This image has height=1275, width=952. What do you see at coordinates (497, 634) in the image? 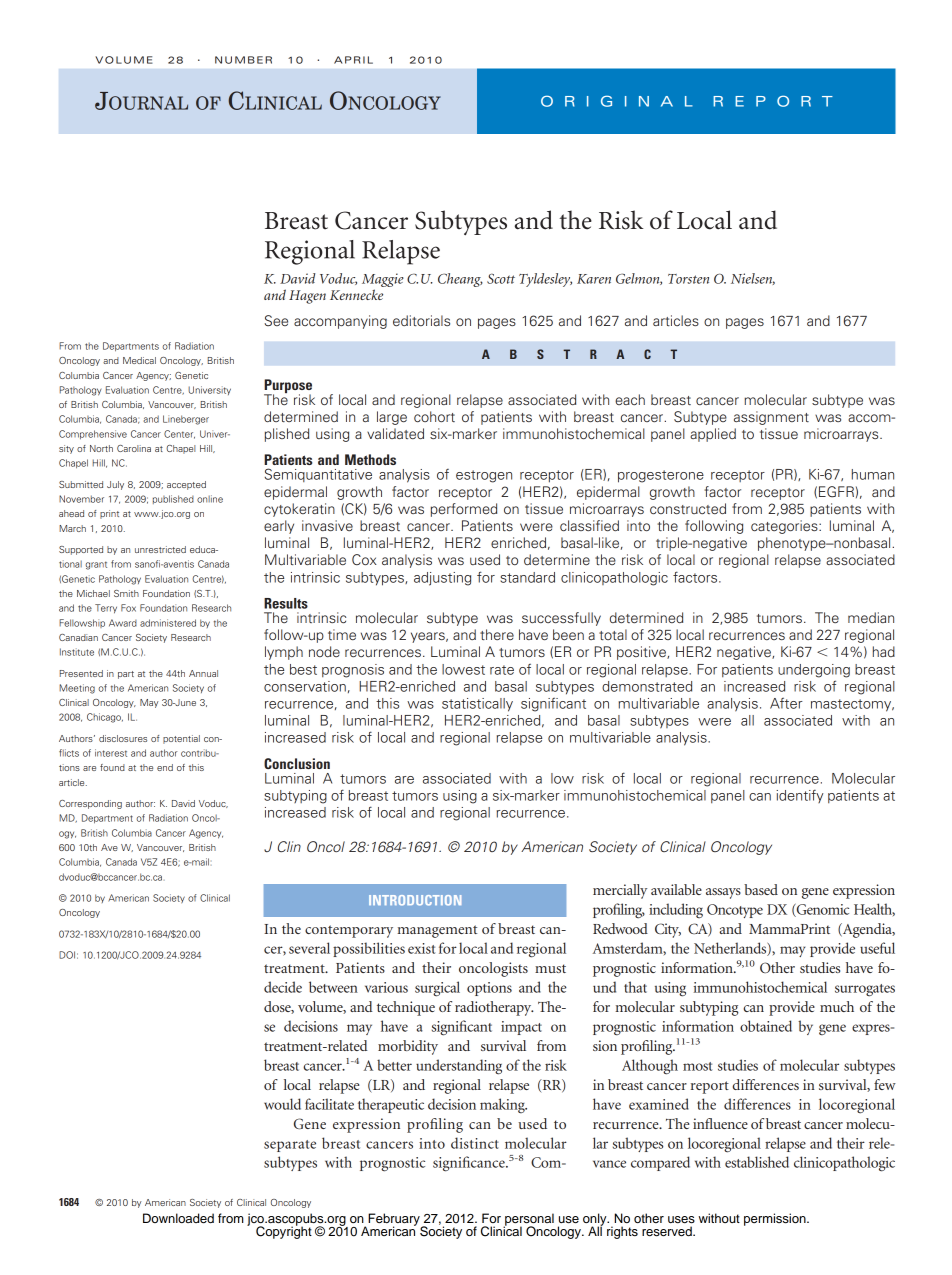
I see `there` at bounding box center [497, 634].
